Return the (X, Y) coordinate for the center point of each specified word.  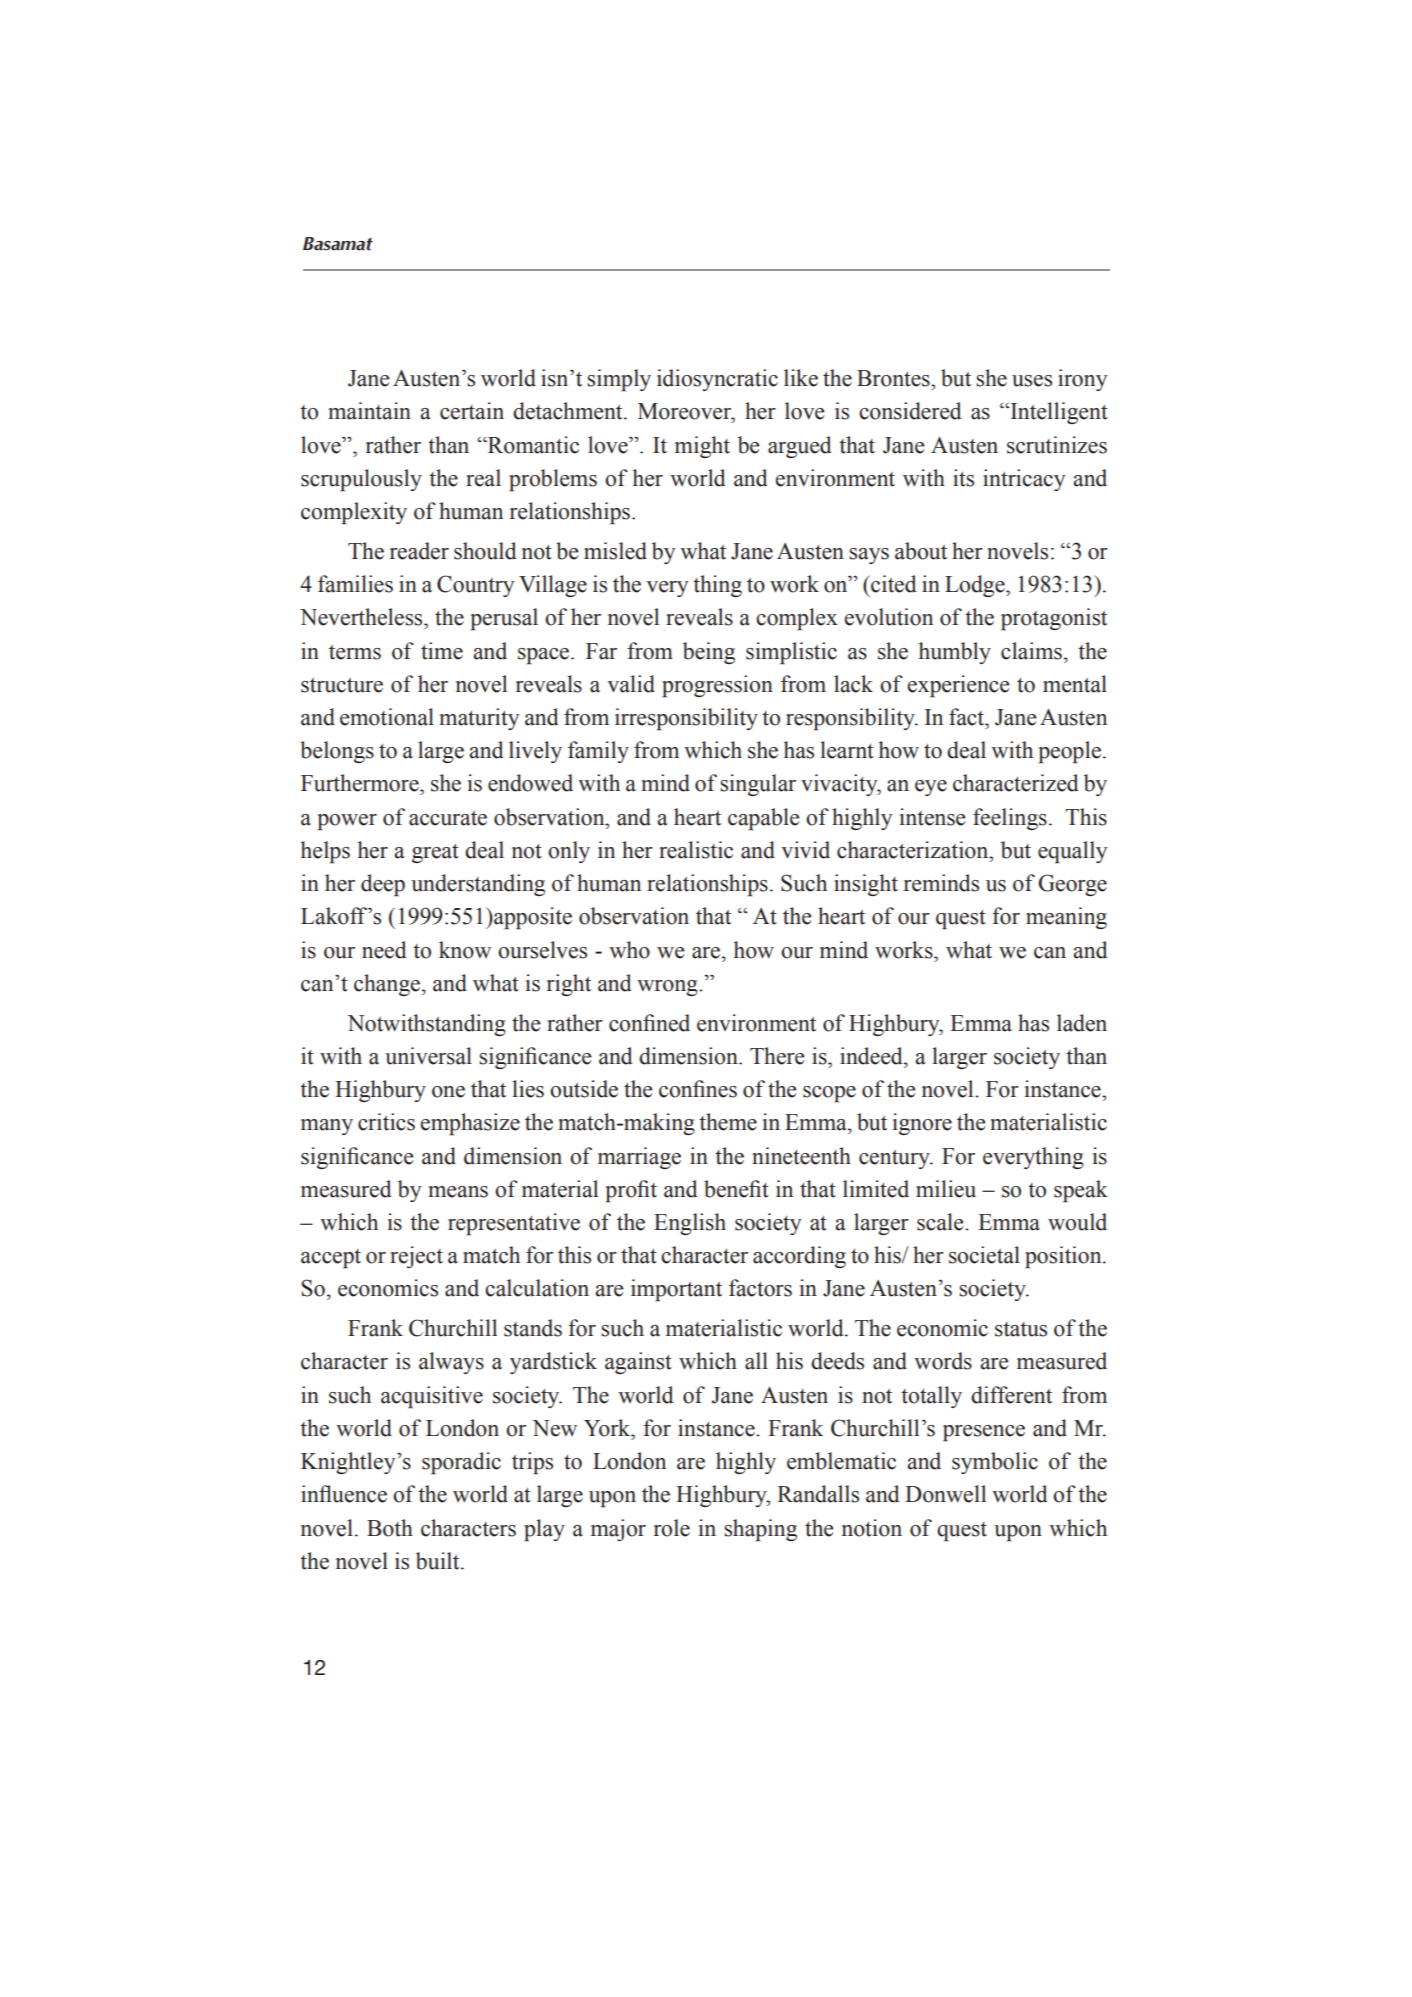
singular (758, 785)
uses (1032, 381)
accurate (448, 818)
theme (728, 1122)
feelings (1010, 819)
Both (390, 1528)
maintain (369, 411)
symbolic (995, 1463)
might (702, 447)
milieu (946, 1189)
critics (386, 1122)
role (672, 1528)
